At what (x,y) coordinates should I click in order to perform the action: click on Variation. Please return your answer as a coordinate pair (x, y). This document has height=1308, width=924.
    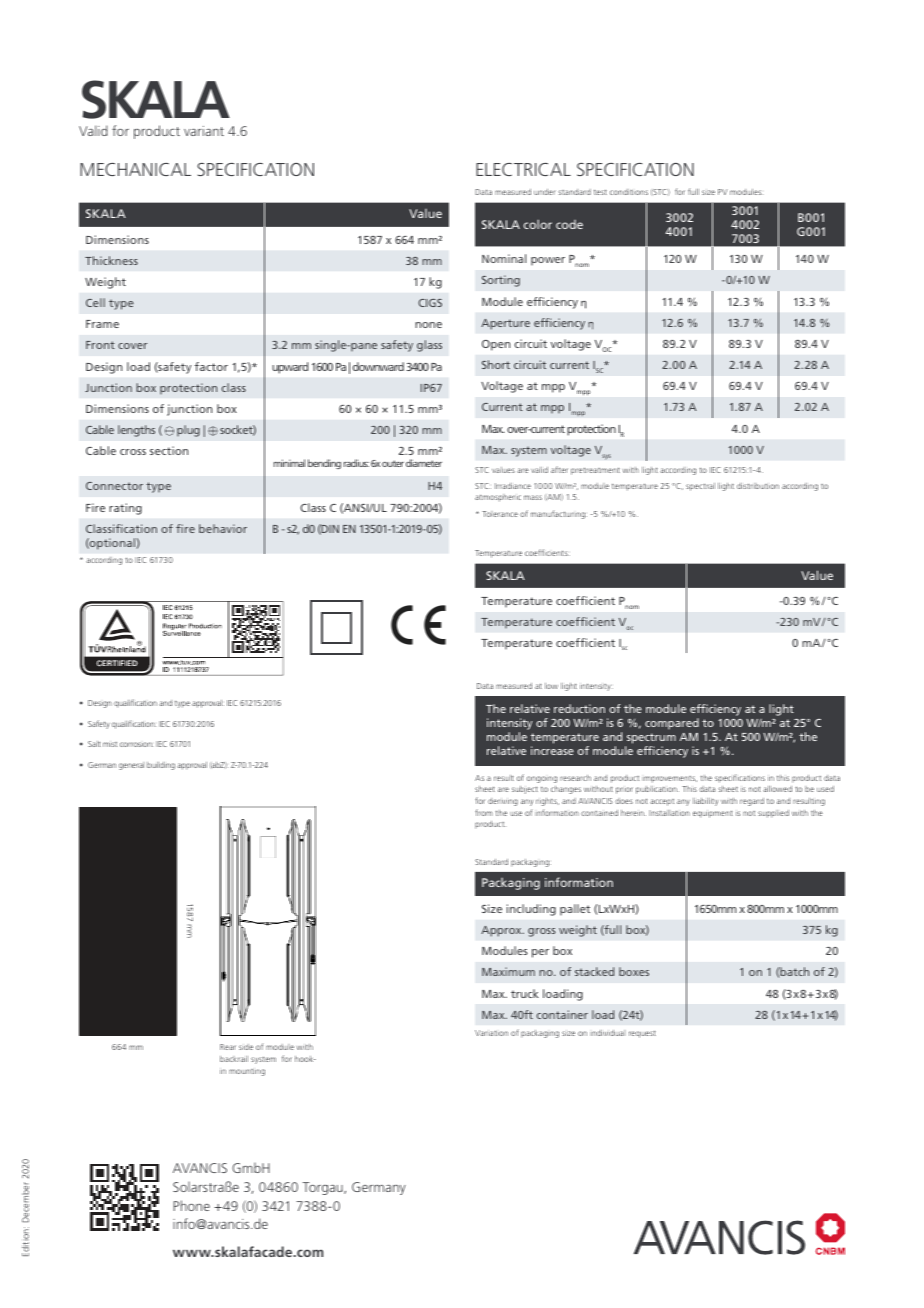
    Looking at the image, I should click on (491, 1033).
